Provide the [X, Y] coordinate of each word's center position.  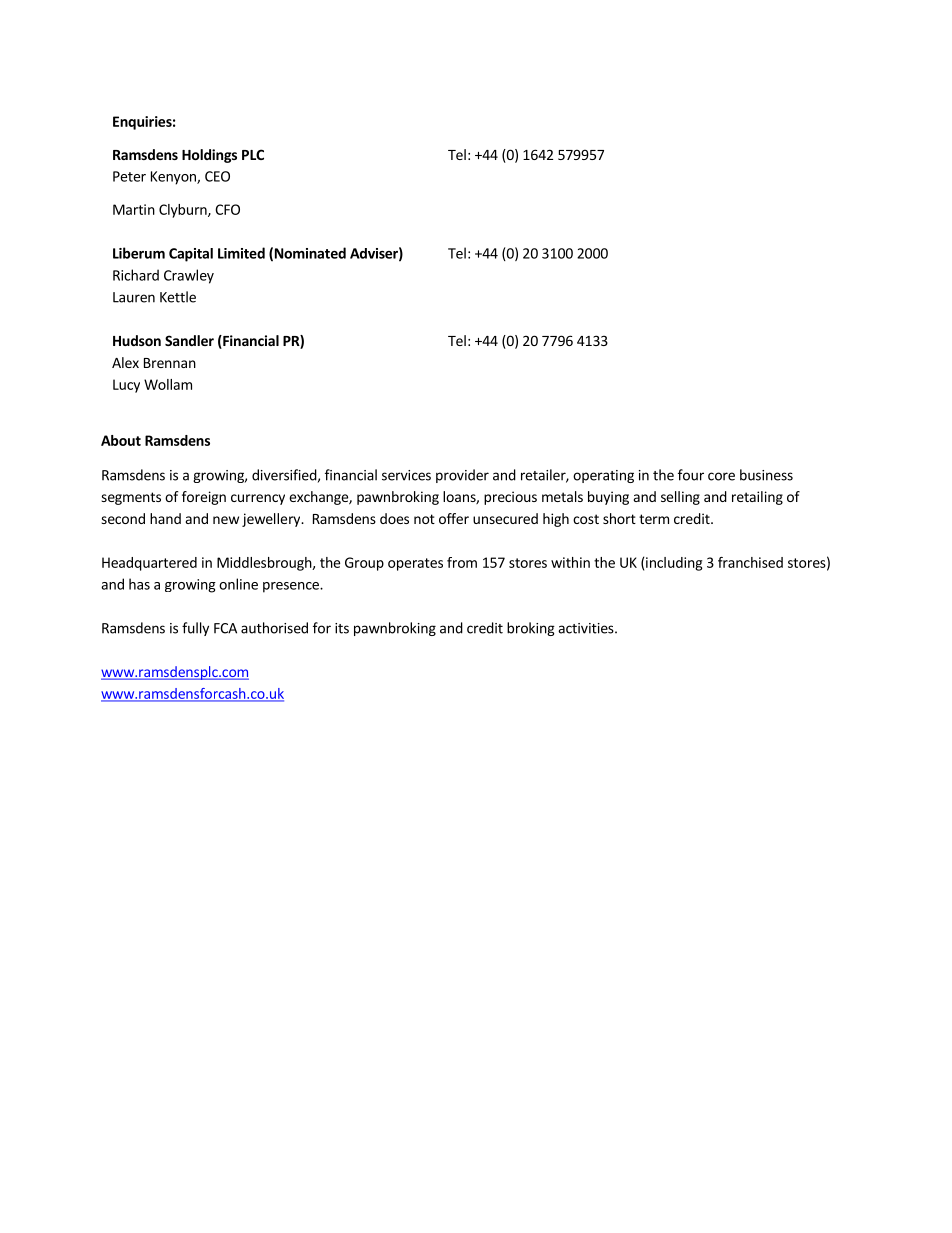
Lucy [126, 386]
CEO [217, 176]
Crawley [189, 276]
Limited [241, 253]
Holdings [209, 156]
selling [680, 498]
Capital [191, 255]
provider [462, 476]
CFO [227, 209]
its [342, 628]
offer [454, 518]
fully [195, 629]
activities [587, 628]
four [691, 475]
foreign [204, 498]
